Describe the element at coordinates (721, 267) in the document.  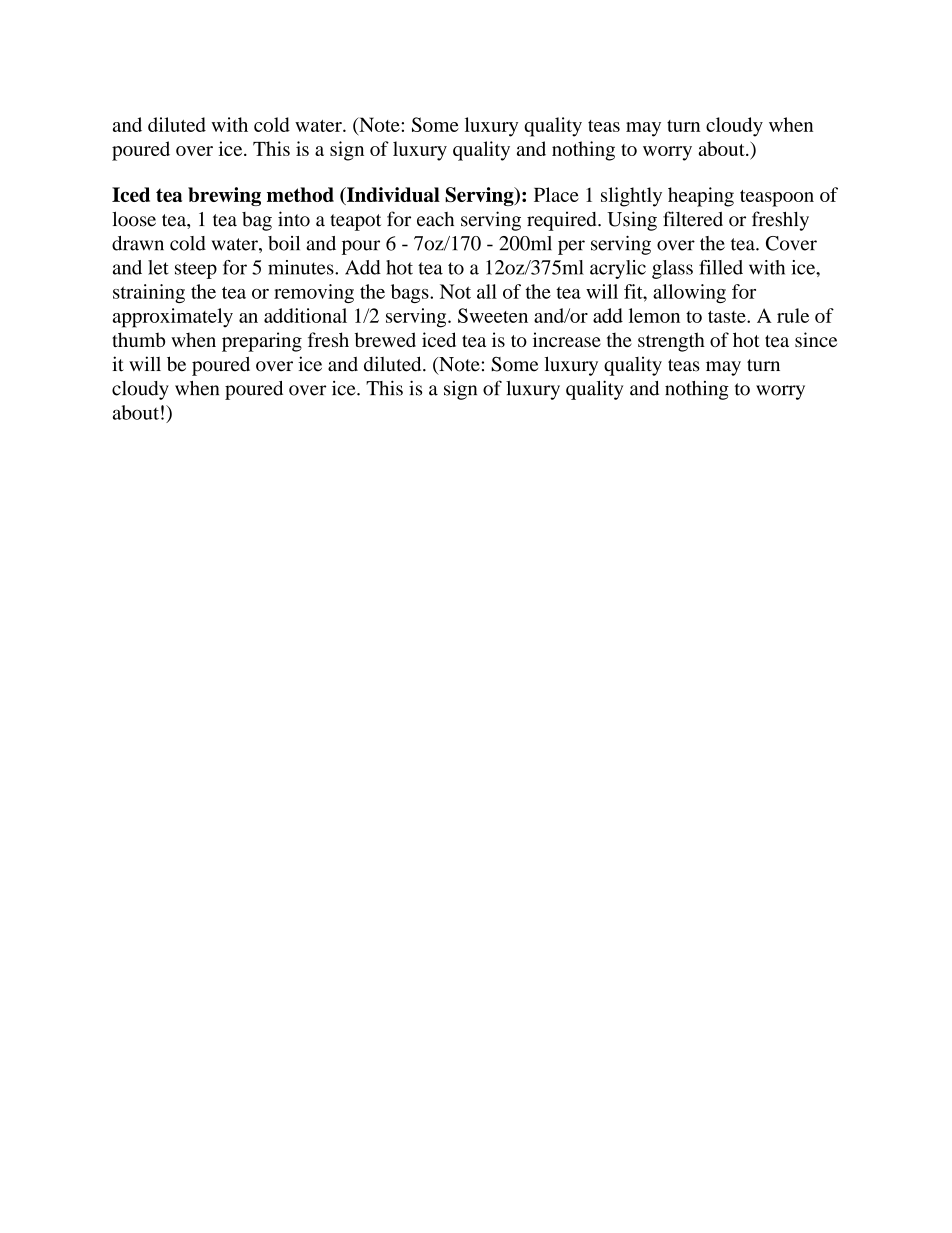
I see `filled` at that location.
